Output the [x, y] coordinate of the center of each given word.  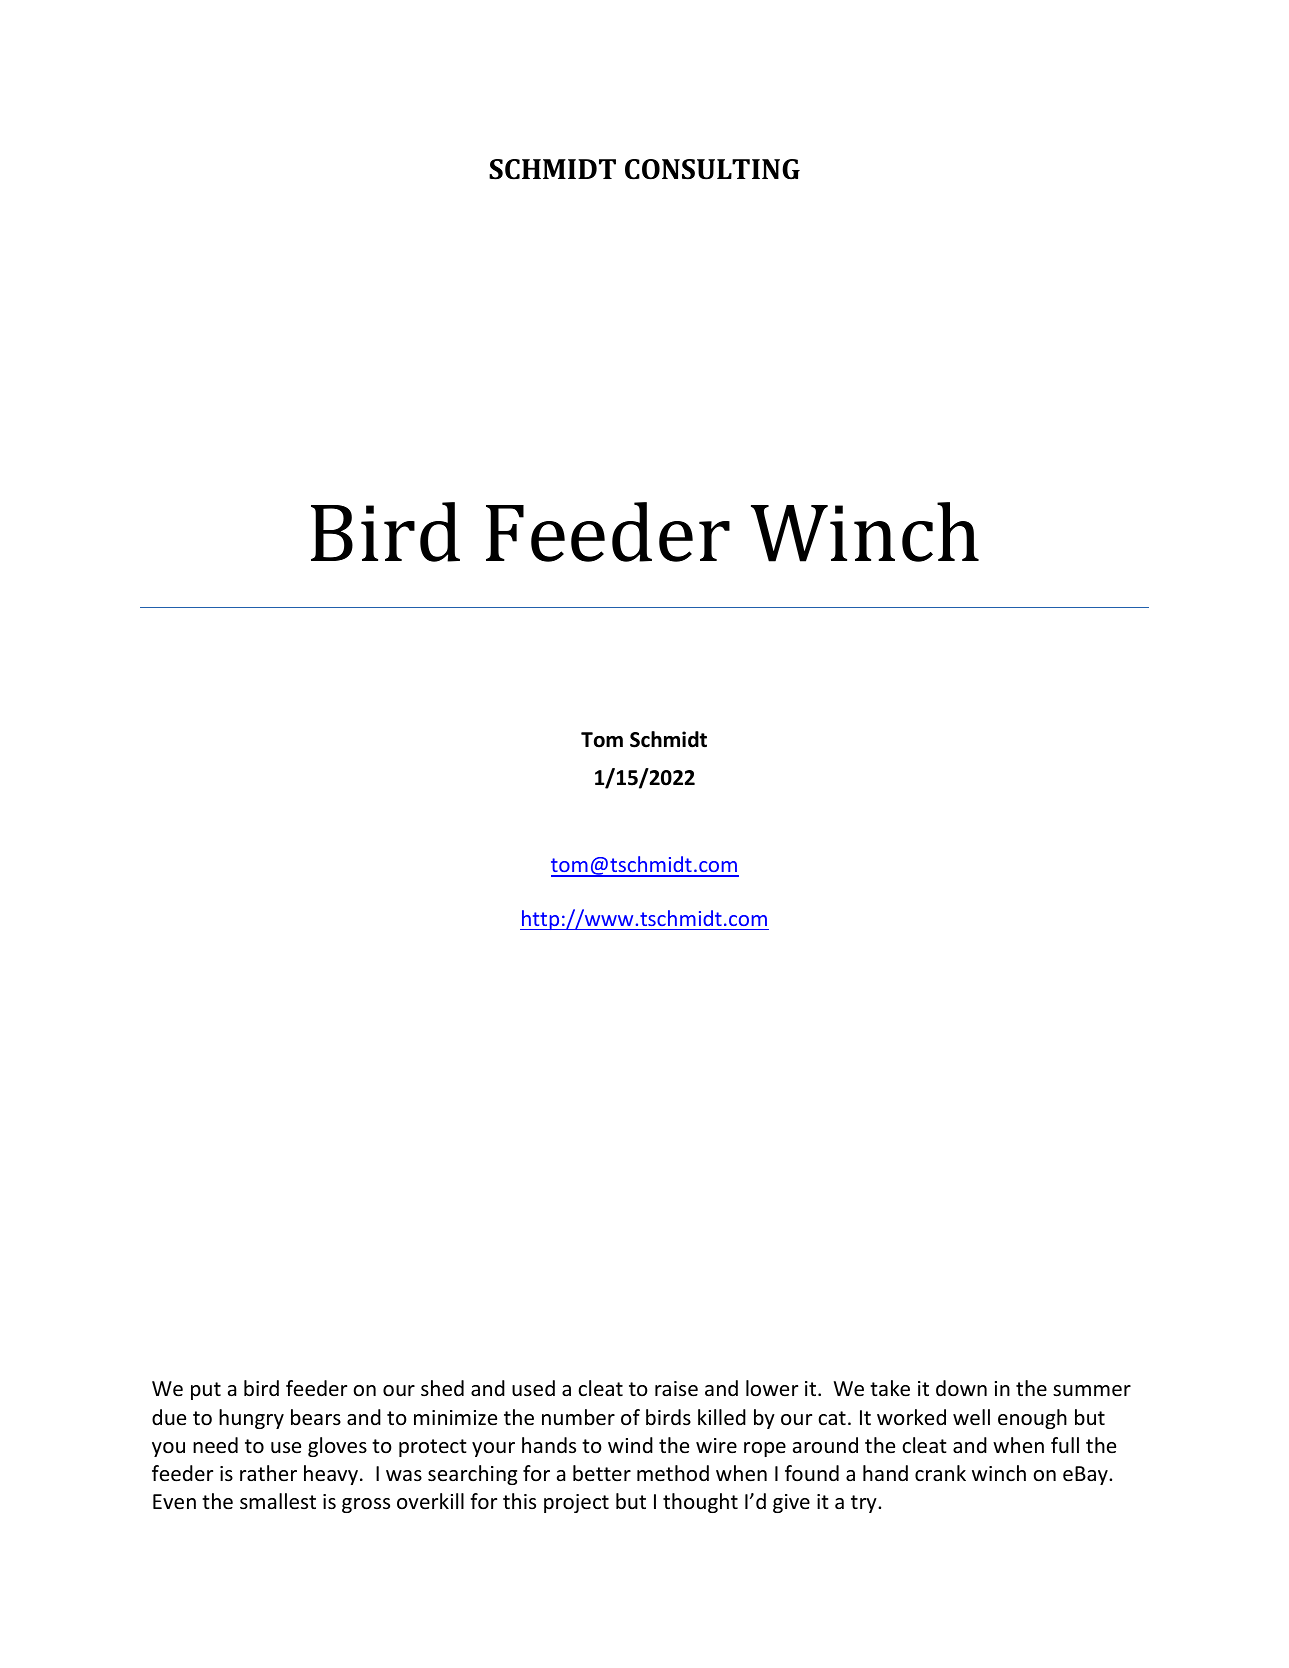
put [206, 1391]
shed [442, 1388]
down [961, 1388]
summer [1092, 1391]
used [533, 1388]
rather [268, 1473]
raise [676, 1389]
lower [772, 1388]
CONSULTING [712, 169]
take [890, 1388]
